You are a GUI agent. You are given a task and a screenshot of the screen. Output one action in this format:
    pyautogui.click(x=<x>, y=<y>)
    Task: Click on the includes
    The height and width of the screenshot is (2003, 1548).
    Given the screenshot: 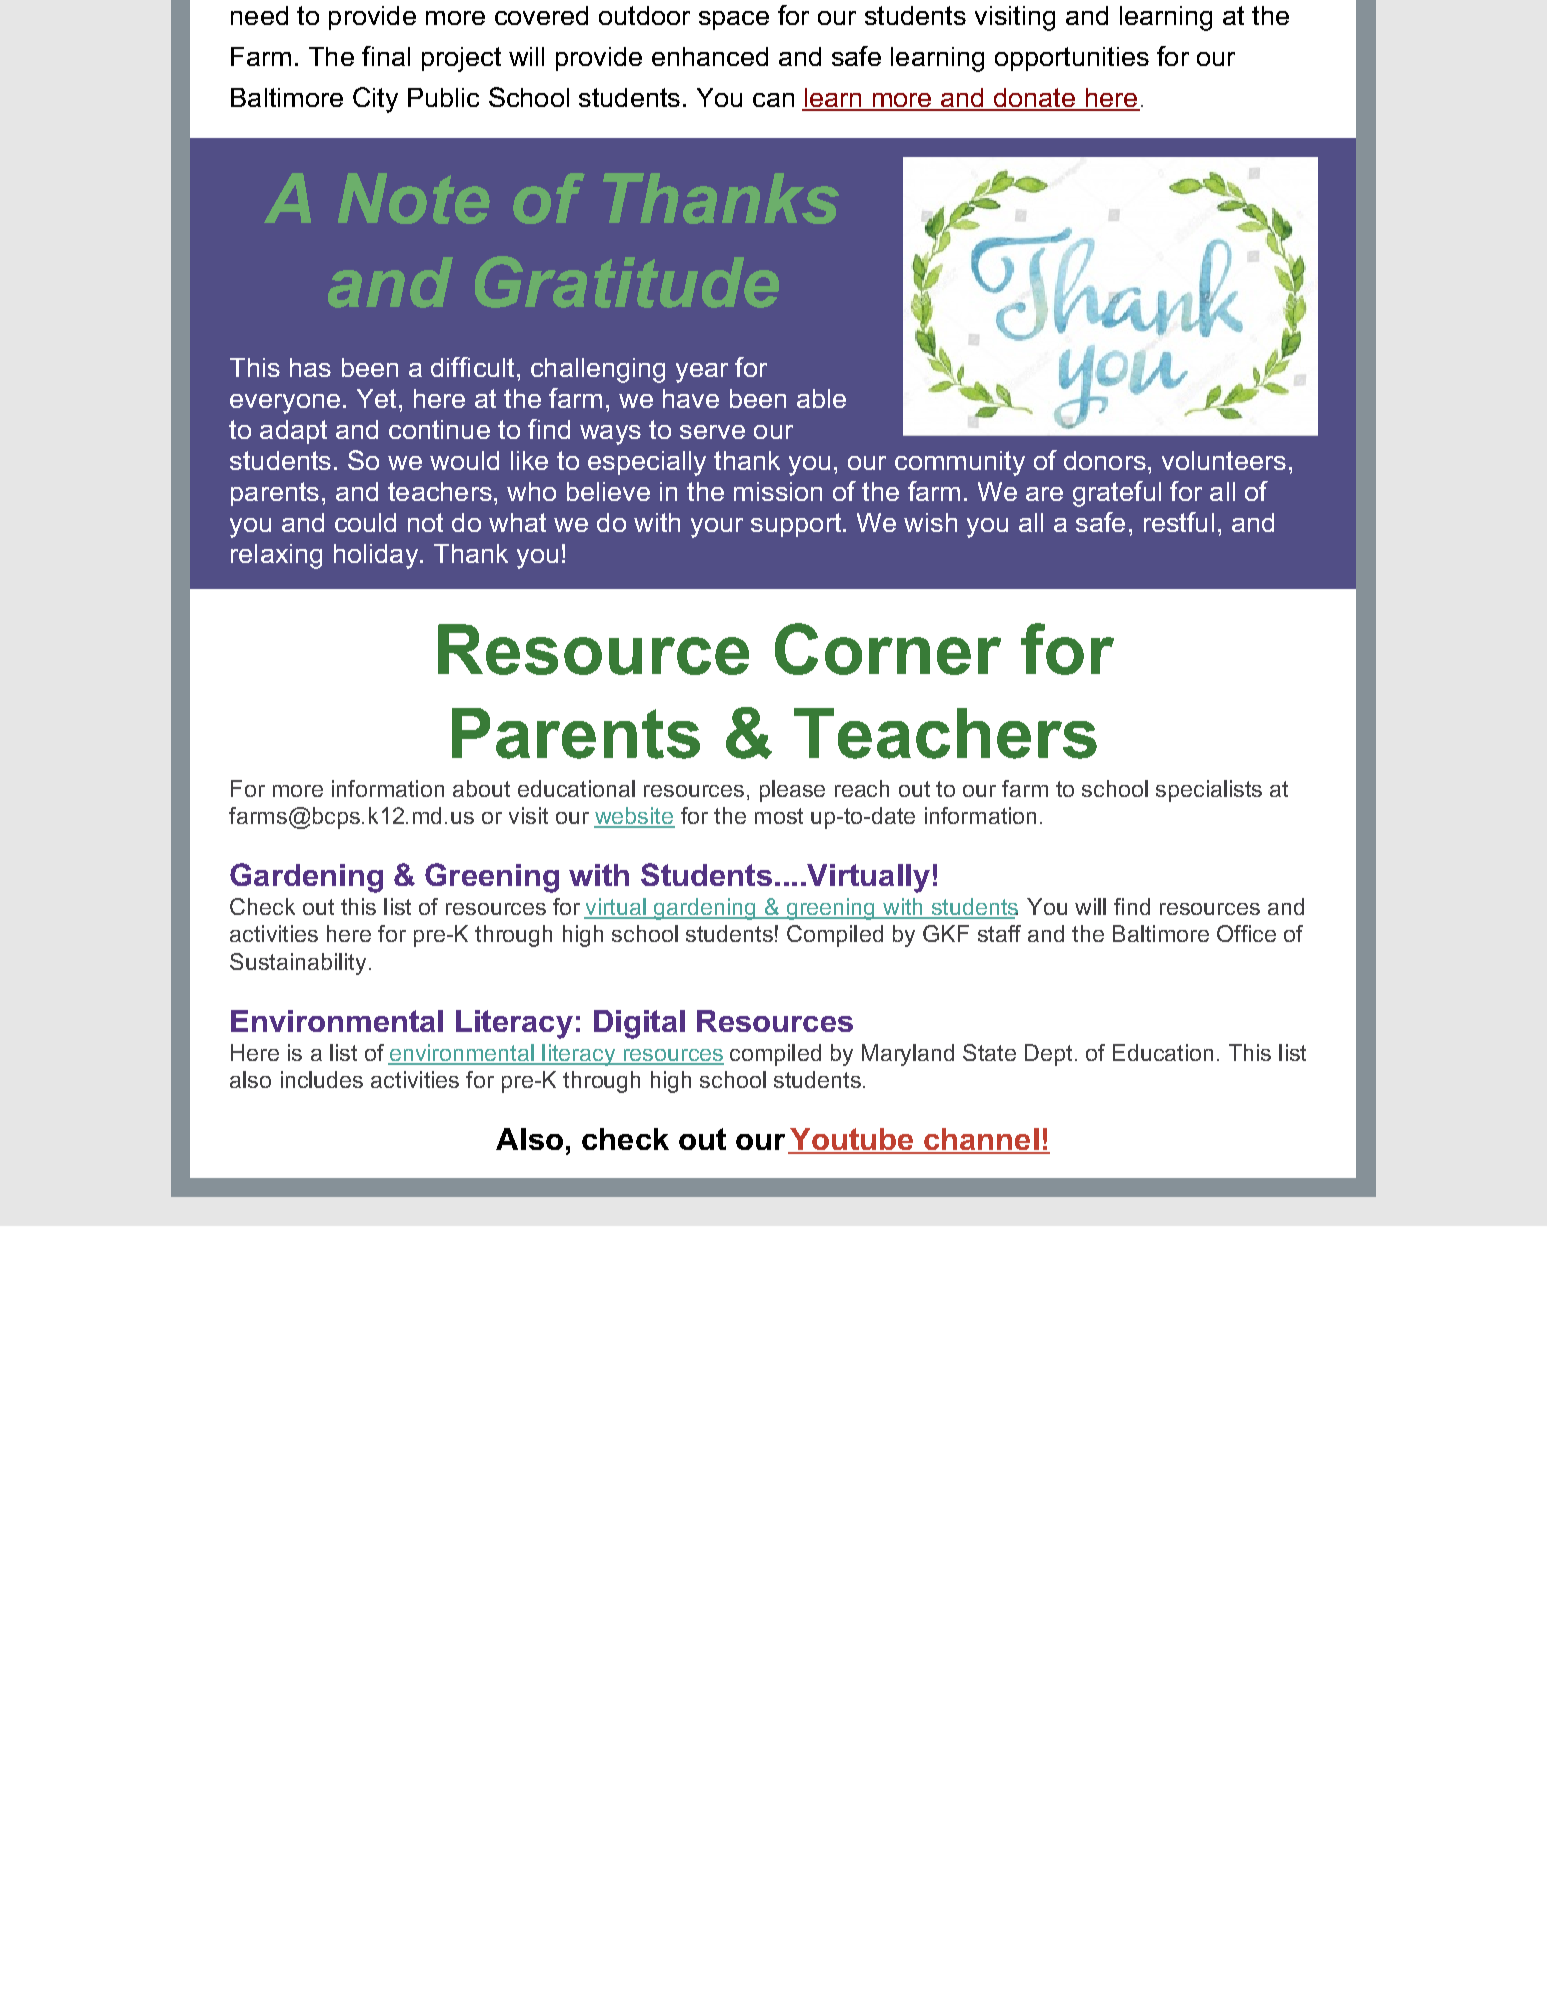 What is the action you would take?
    pyautogui.click(x=322, y=1079)
